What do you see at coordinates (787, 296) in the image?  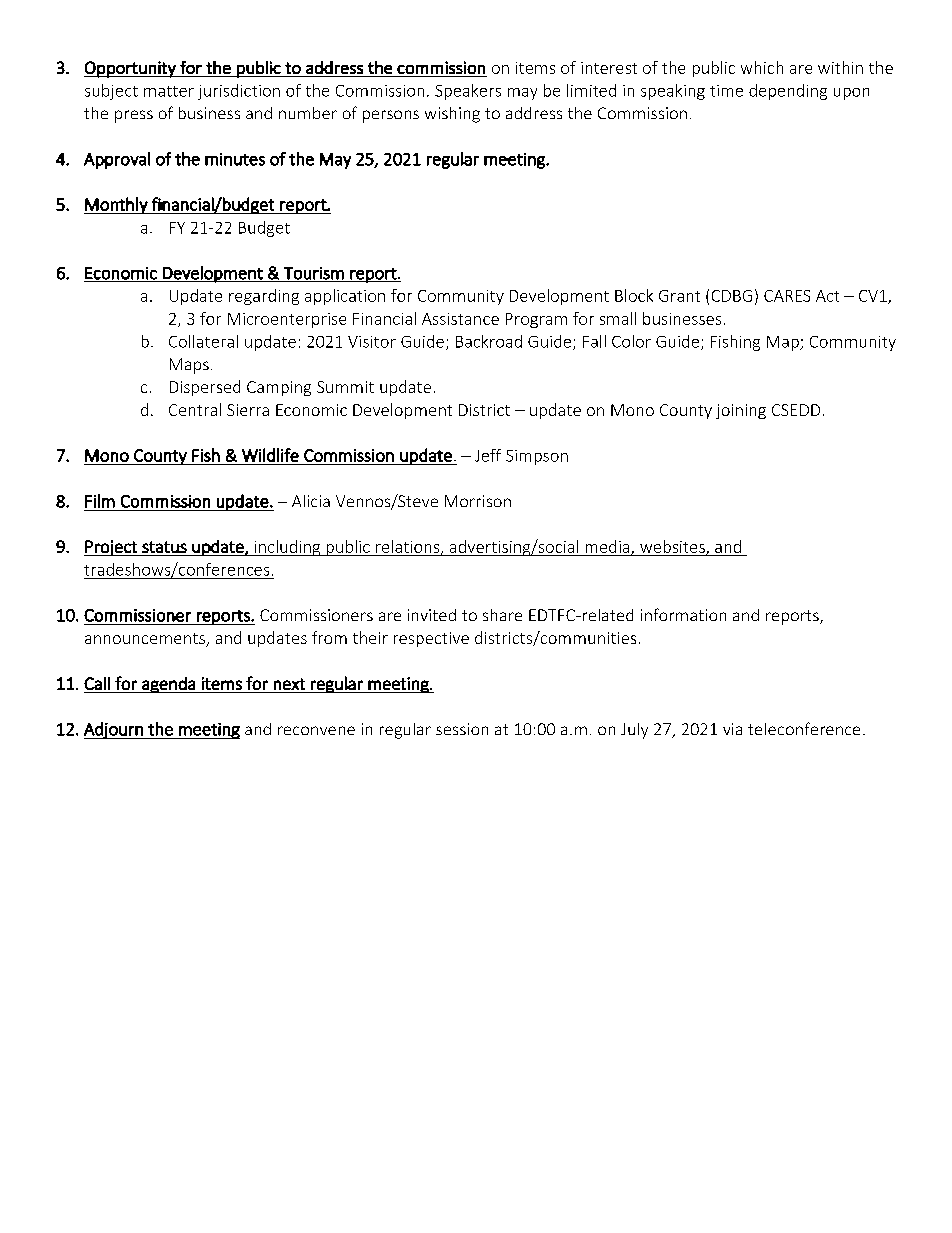 I see `CARES` at bounding box center [787, 296].
